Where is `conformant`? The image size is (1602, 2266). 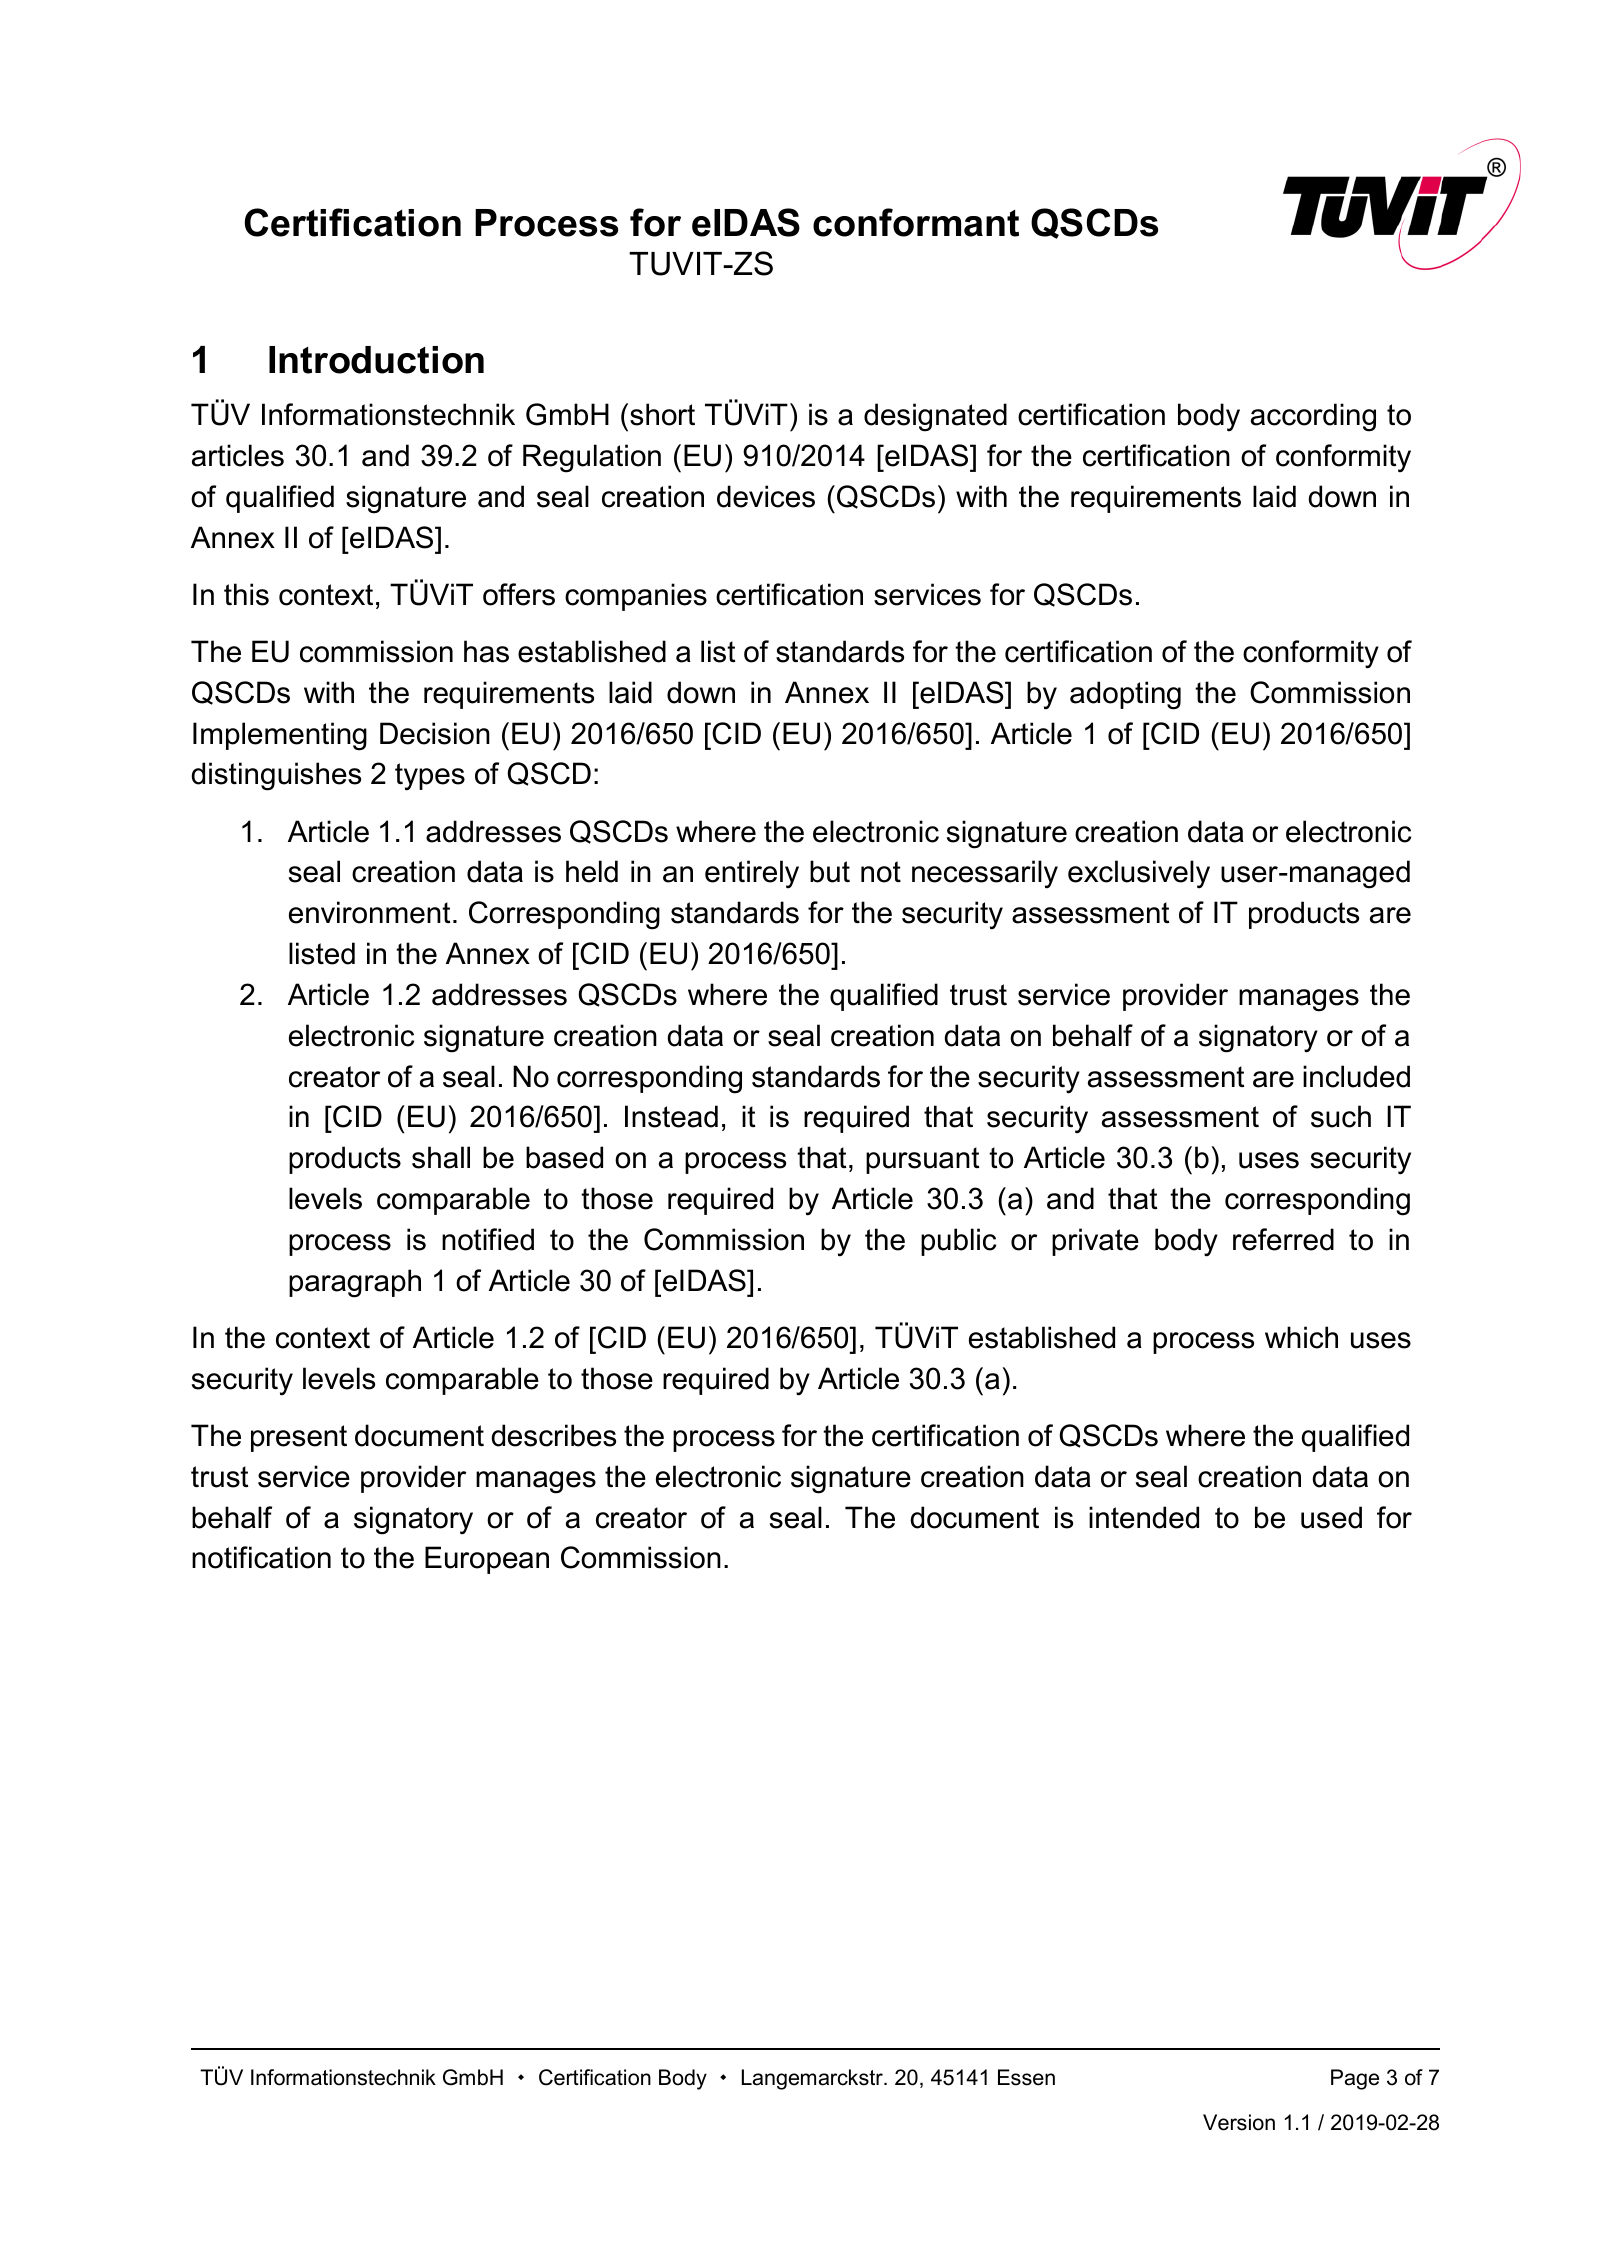
conformant is located at coordinates (916, 222).
